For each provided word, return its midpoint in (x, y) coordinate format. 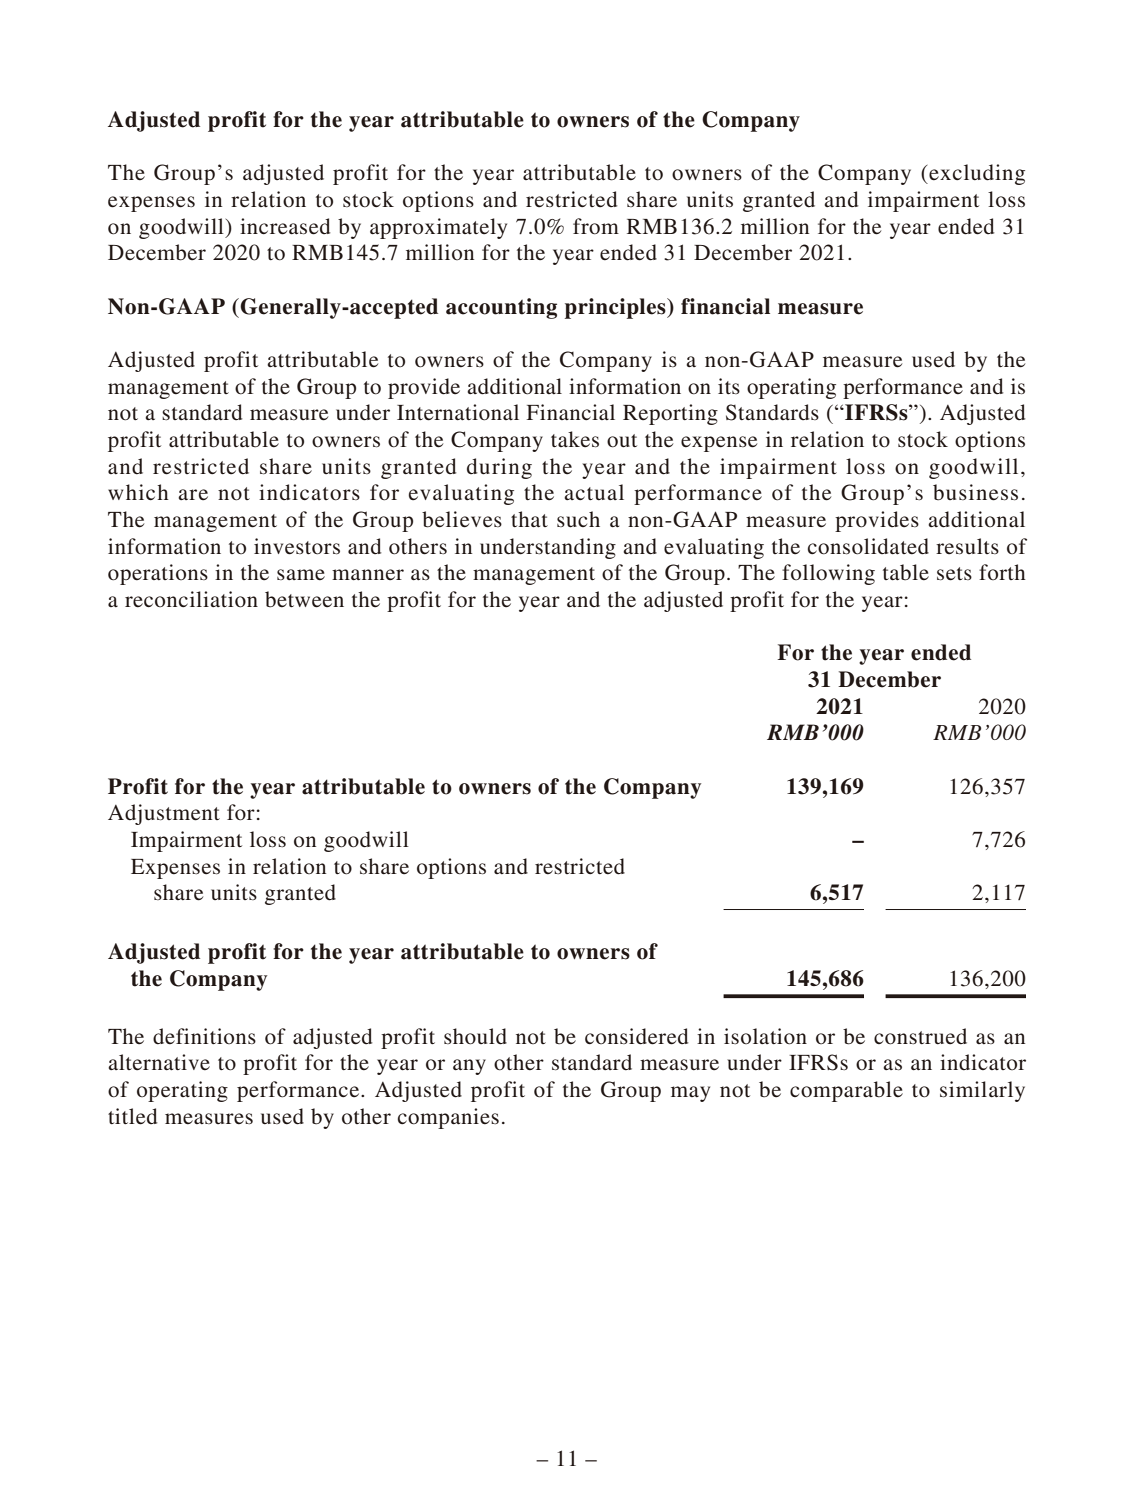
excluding (976, 174)
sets (954, 574)
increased (285, 226)
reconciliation (191, 599)
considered (636, 1036)
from (596, 226)
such (578, 519)
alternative (159, 1062)
